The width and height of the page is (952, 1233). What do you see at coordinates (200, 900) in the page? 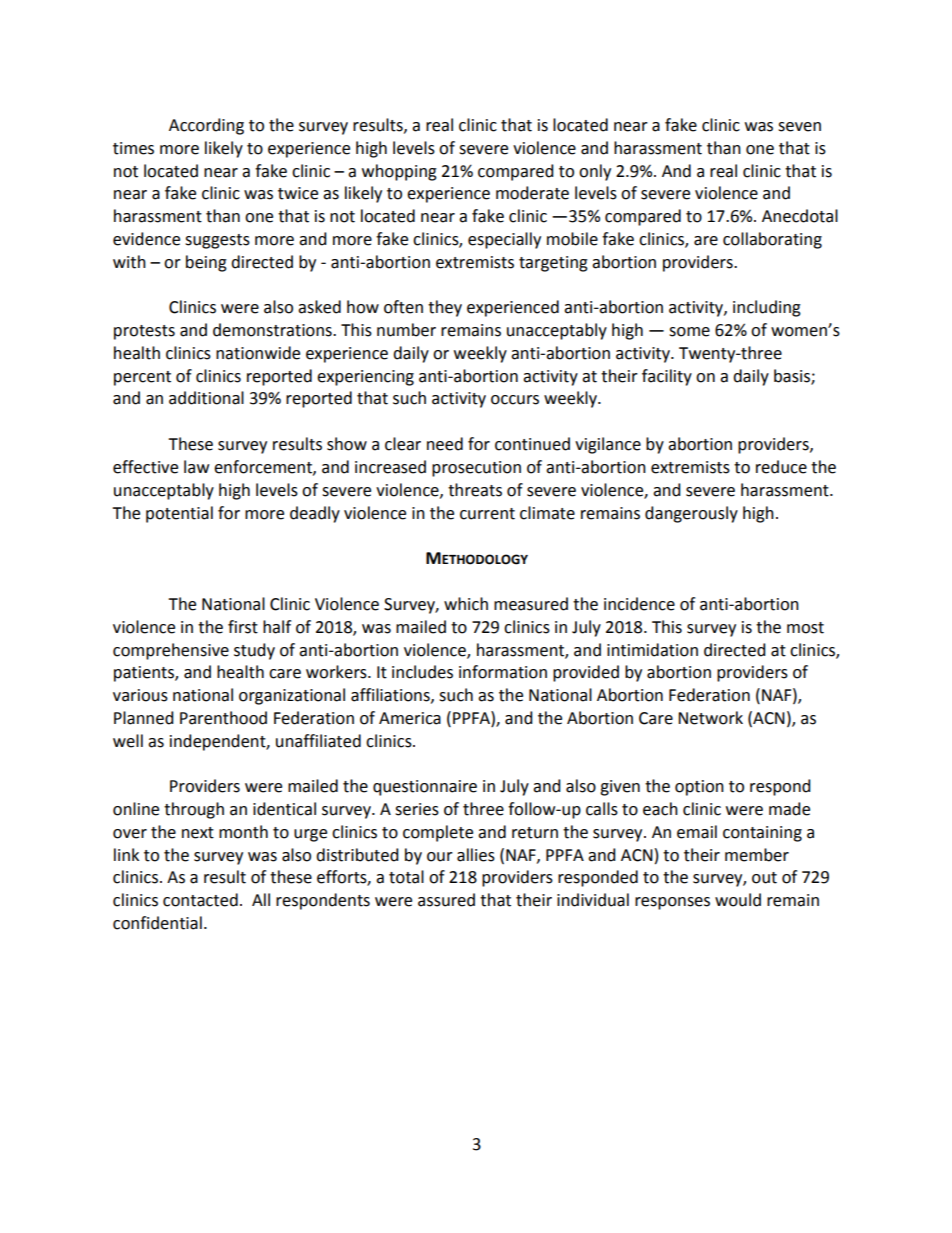
I see `contacted` at bounding box center [200, 900].
